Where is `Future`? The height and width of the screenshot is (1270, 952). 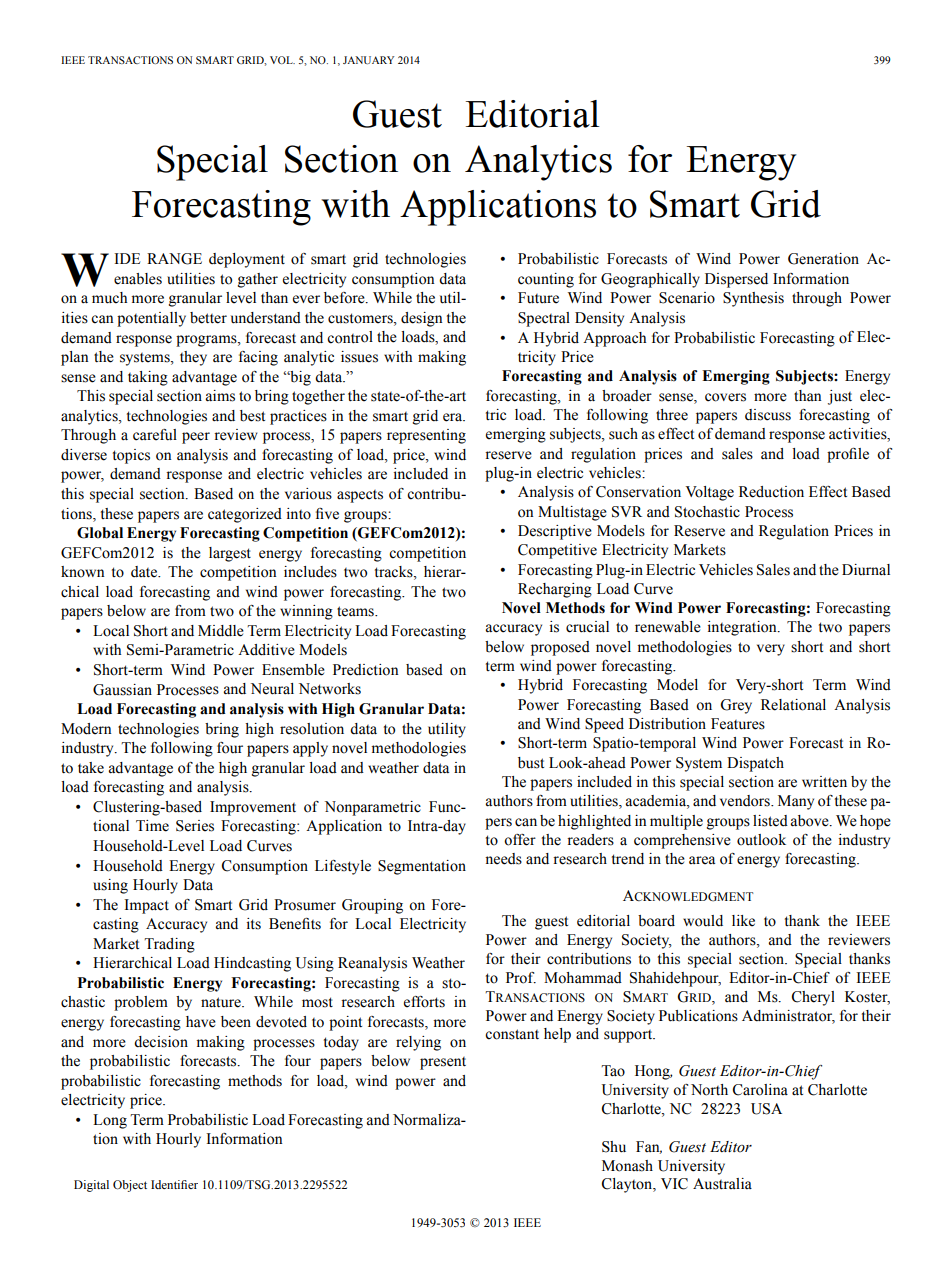 Future is located at coordinates (538, 298).
